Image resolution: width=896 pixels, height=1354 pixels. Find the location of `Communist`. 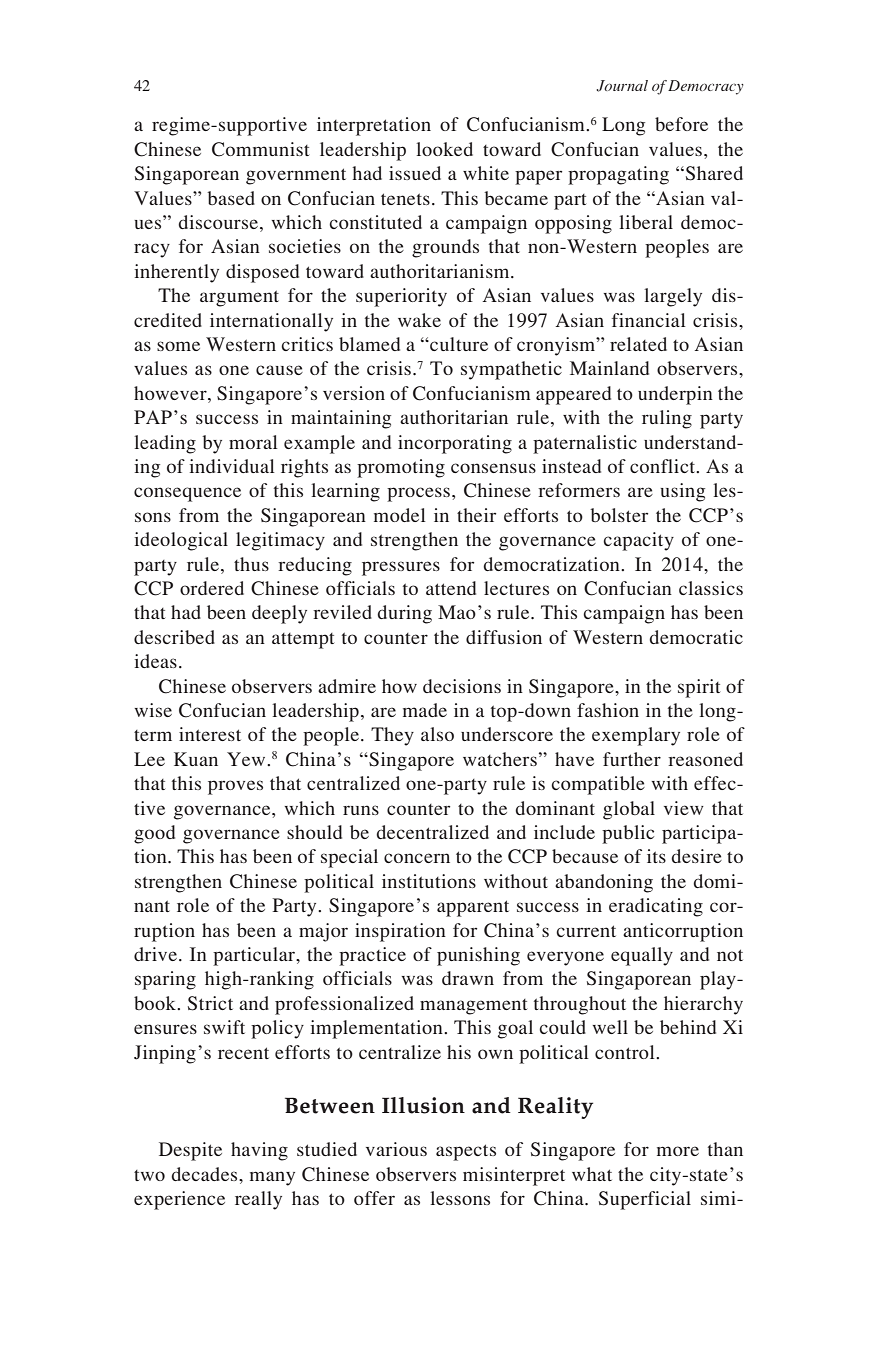

Communist is located at coordinates (261, 149).
